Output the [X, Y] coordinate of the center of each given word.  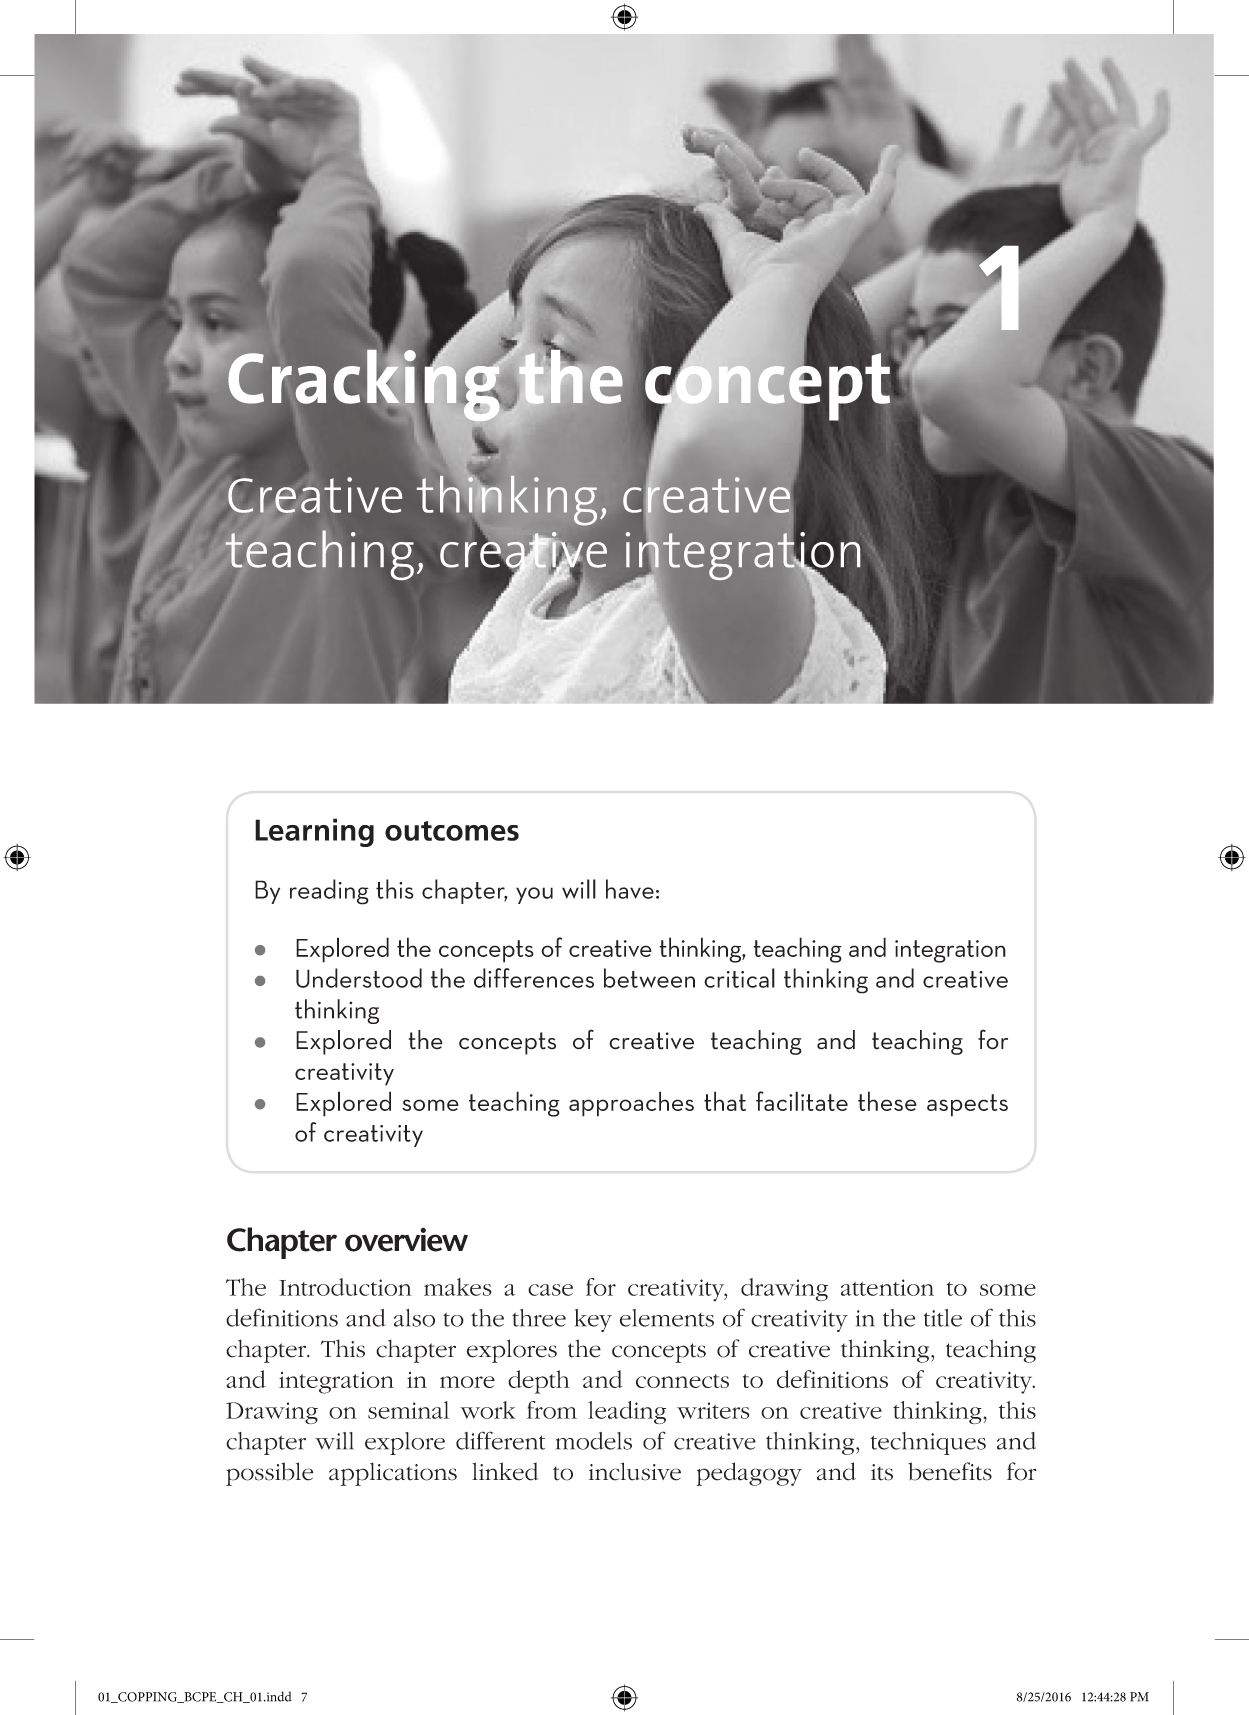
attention [887, 1287]
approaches [631, 1104]
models [594, 1441]
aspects [967, 1105]
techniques [928, 1443]
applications [393, 1474]
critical [739, 978]
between [649, 978]
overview [406, 1239]
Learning [314, 832]
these [887, 1101]
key [593, 1320]
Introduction [345, 1287]
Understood [359, 978]
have [630, 889]
